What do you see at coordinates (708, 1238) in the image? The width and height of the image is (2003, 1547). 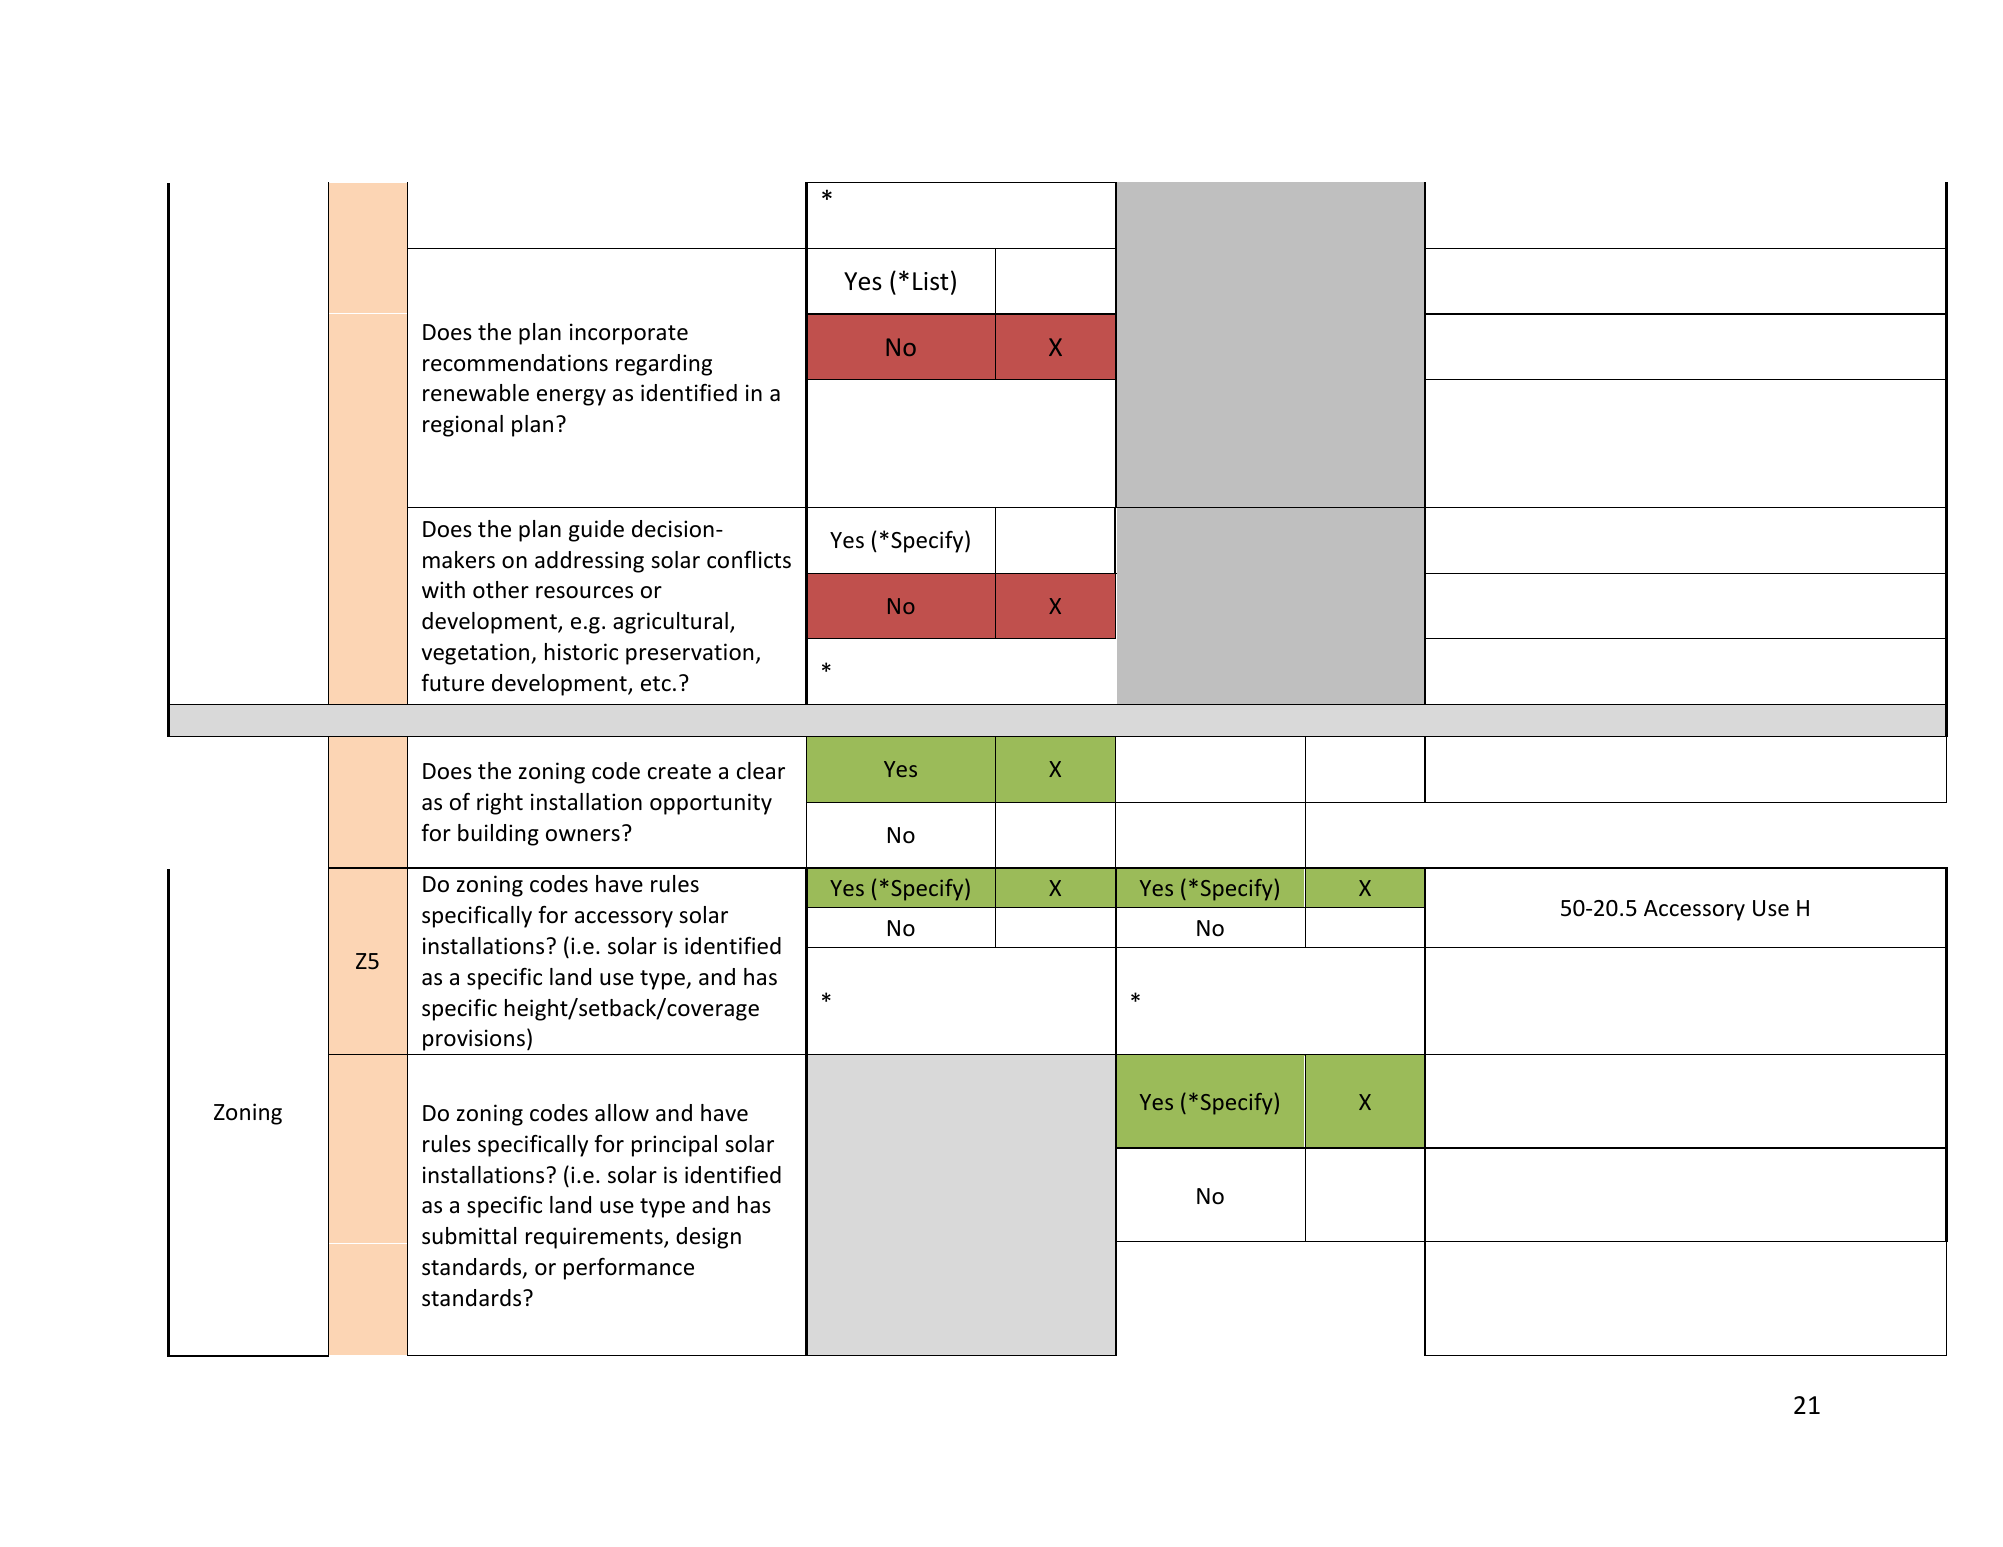 I see `design` at bounding box center [708, 1238].
